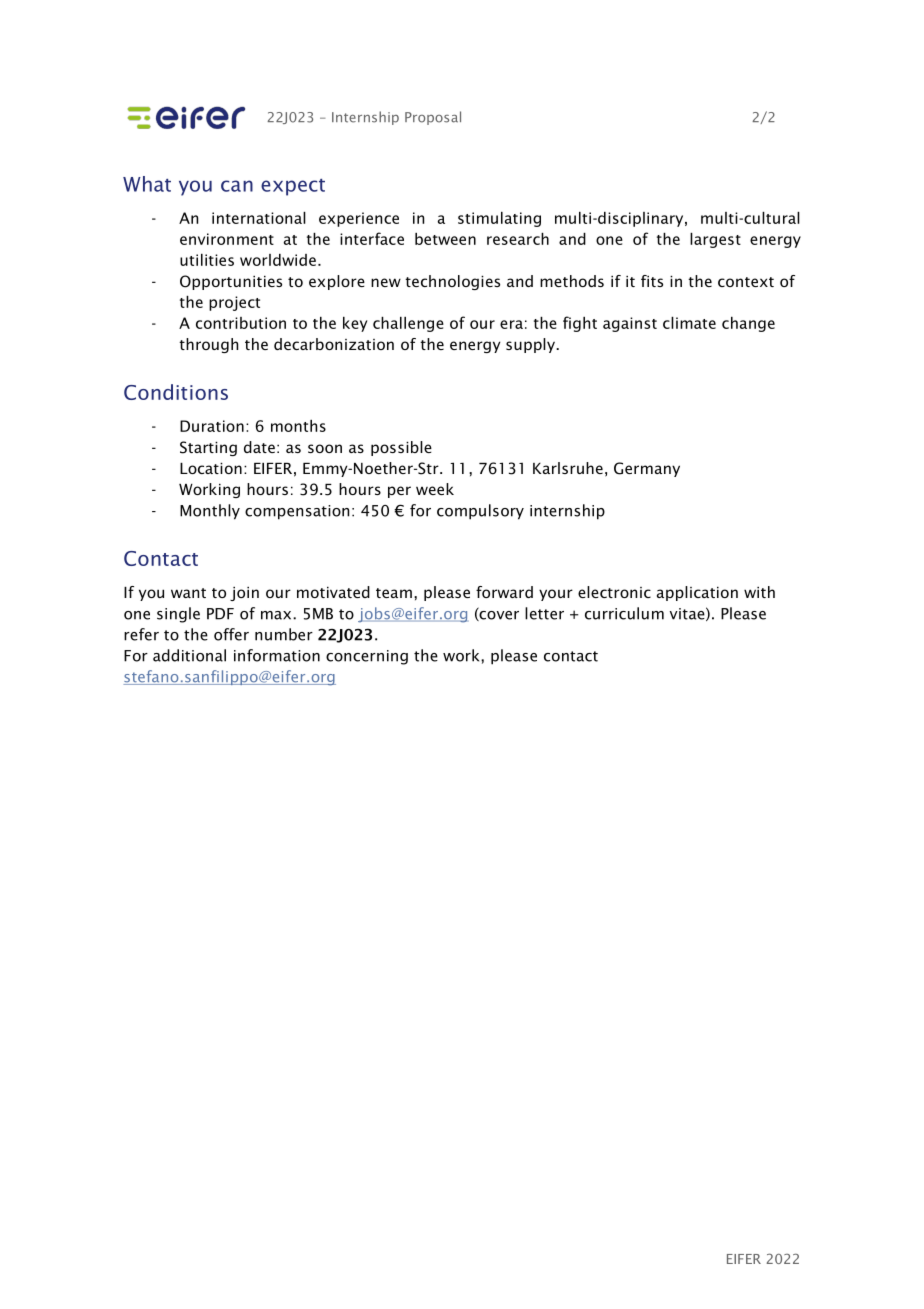 The width and height of the screenshot is (924, 1309). I want to click on week, so click(435, 489).
